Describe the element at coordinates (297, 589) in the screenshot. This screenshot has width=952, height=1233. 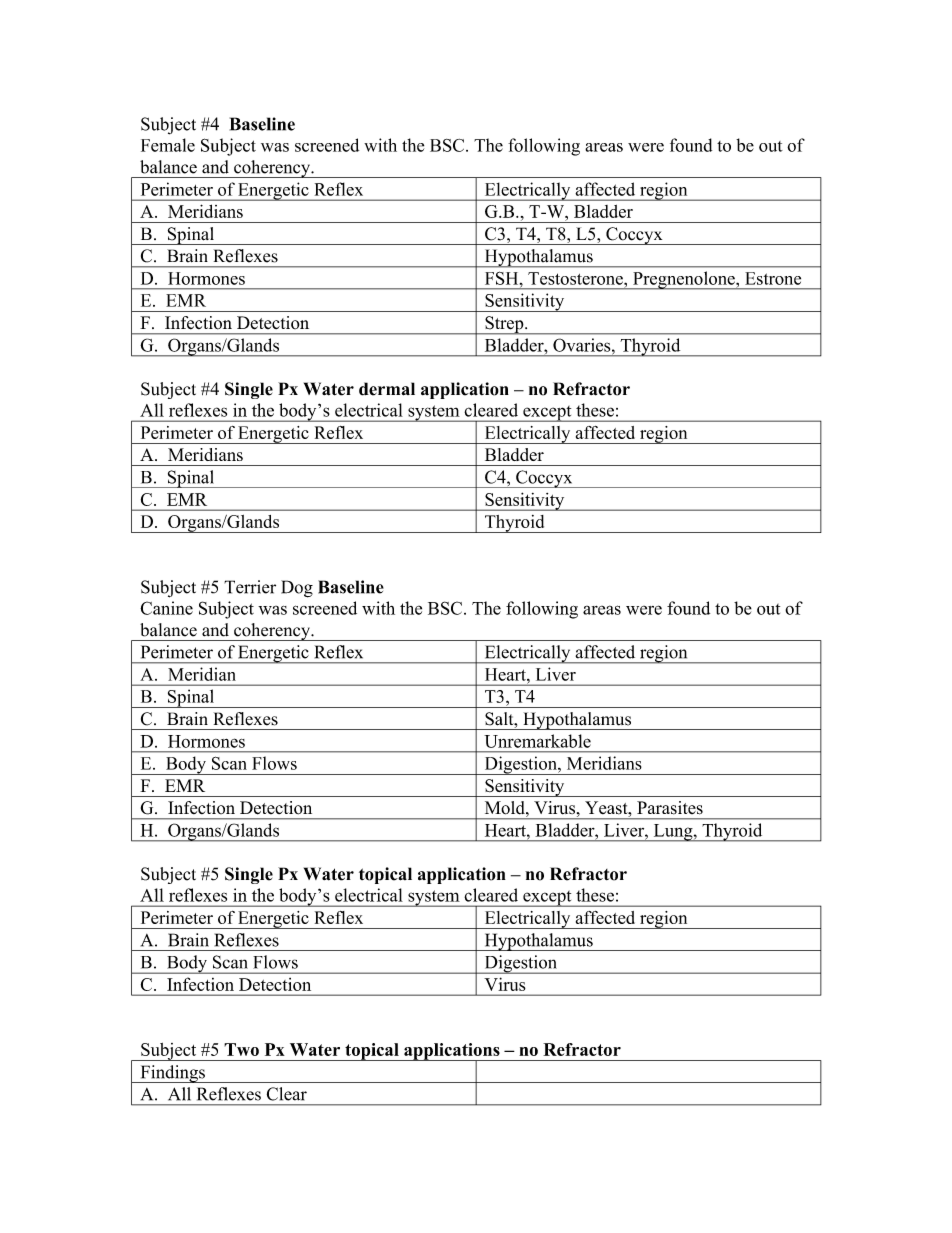
I see `Dog` at that location.
